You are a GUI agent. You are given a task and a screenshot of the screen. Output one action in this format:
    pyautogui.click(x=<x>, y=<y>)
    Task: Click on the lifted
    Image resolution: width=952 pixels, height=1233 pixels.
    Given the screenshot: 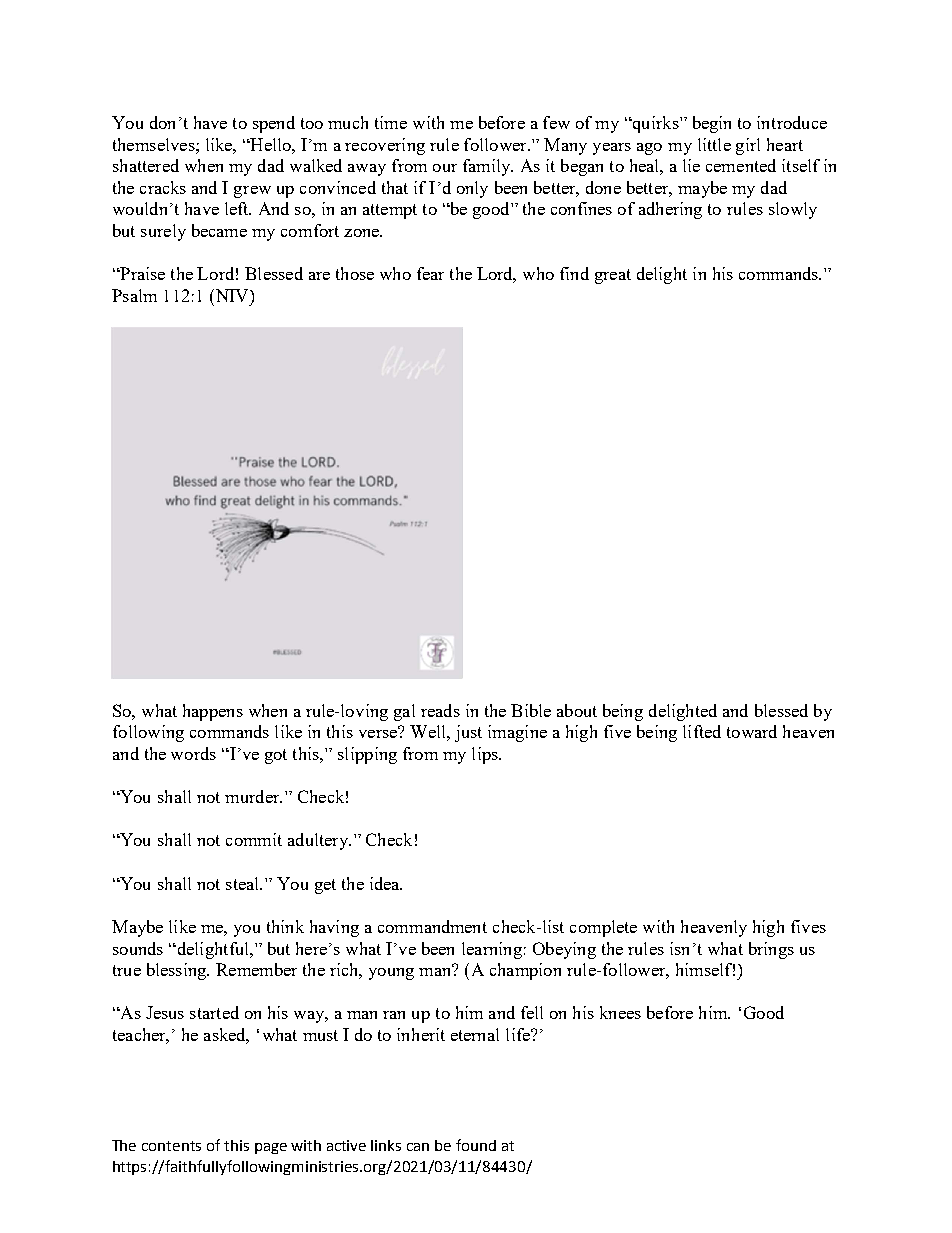 What is the action you would take?
    pyautogui.click(x=702, y=731)
